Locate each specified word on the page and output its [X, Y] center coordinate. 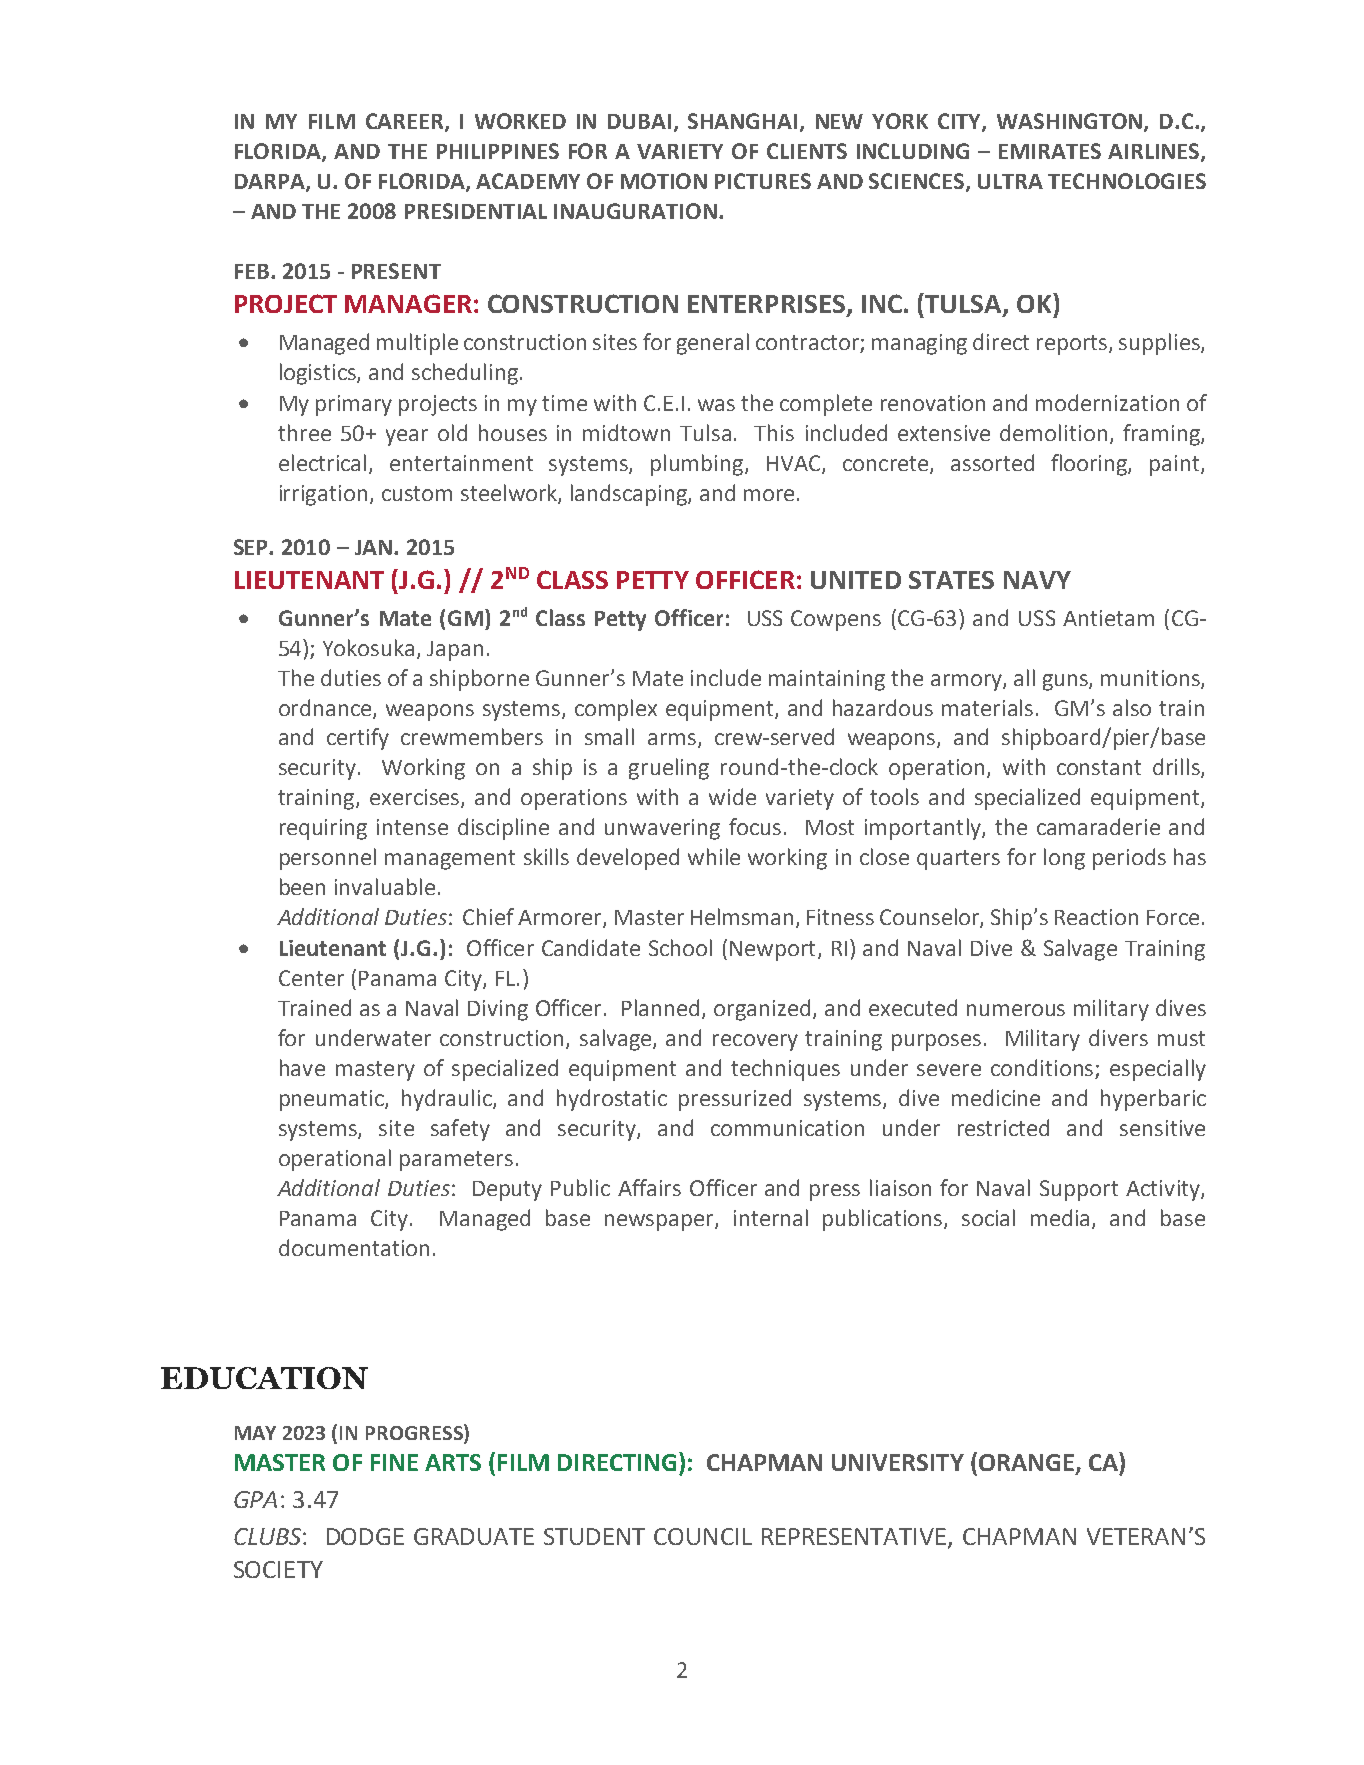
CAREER [406, 122]
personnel [328, 859]
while [714, 856]
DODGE [365, 1536]
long [1064, 859]
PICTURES [763, 181]
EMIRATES [1050, 151]
